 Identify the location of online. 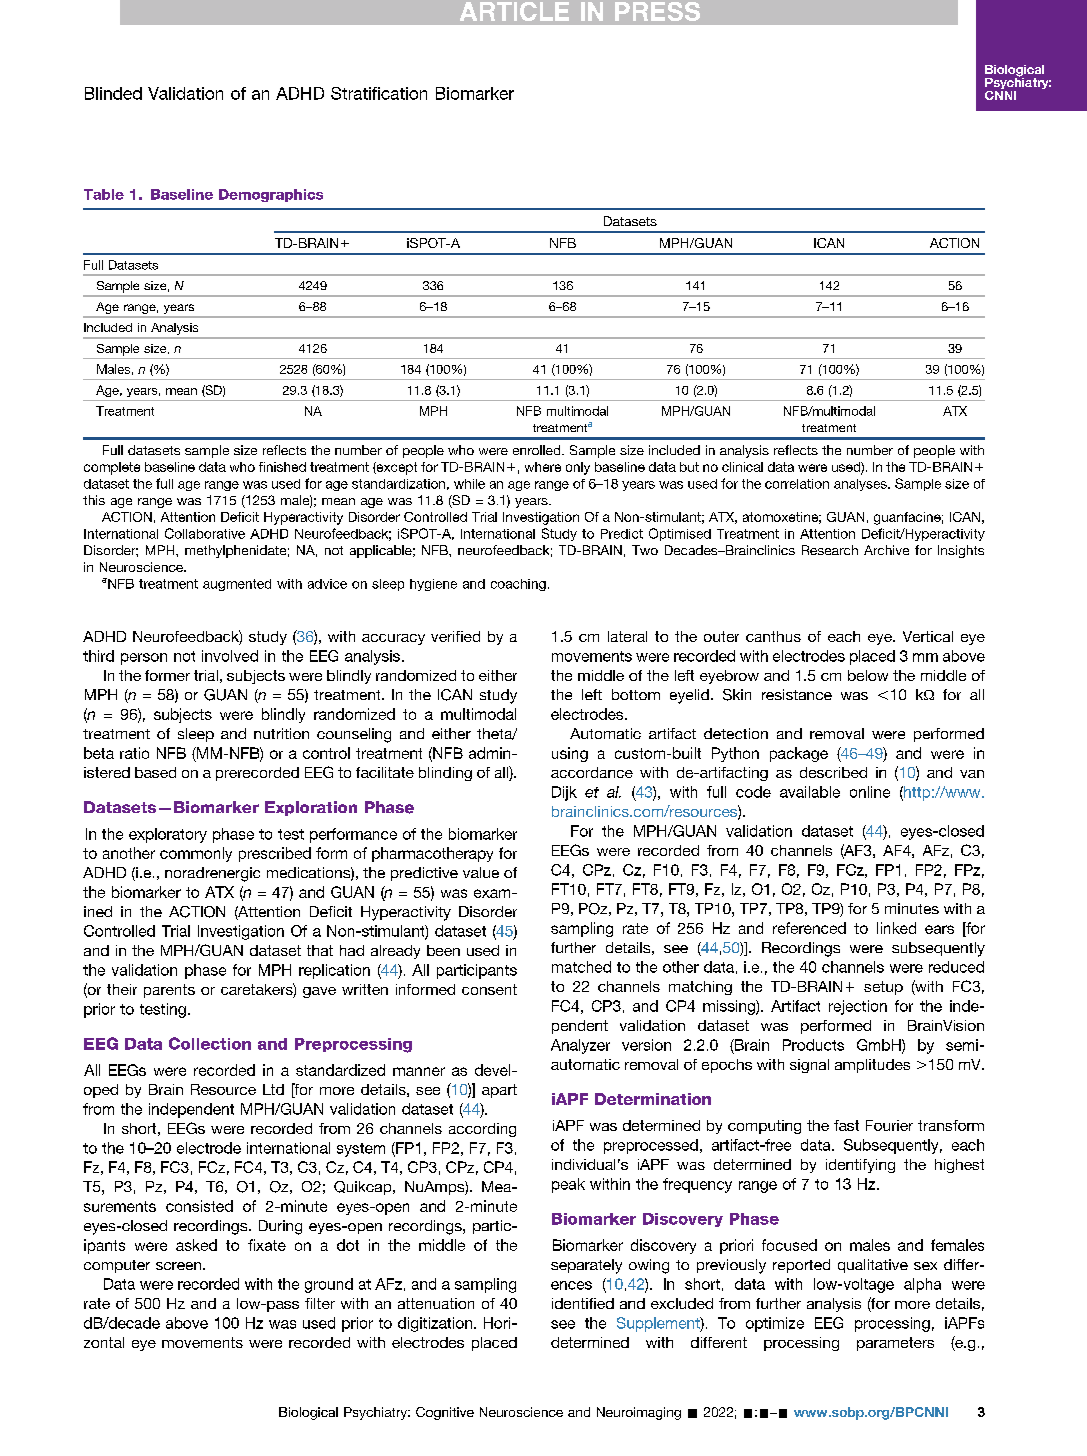
(870, 792).
